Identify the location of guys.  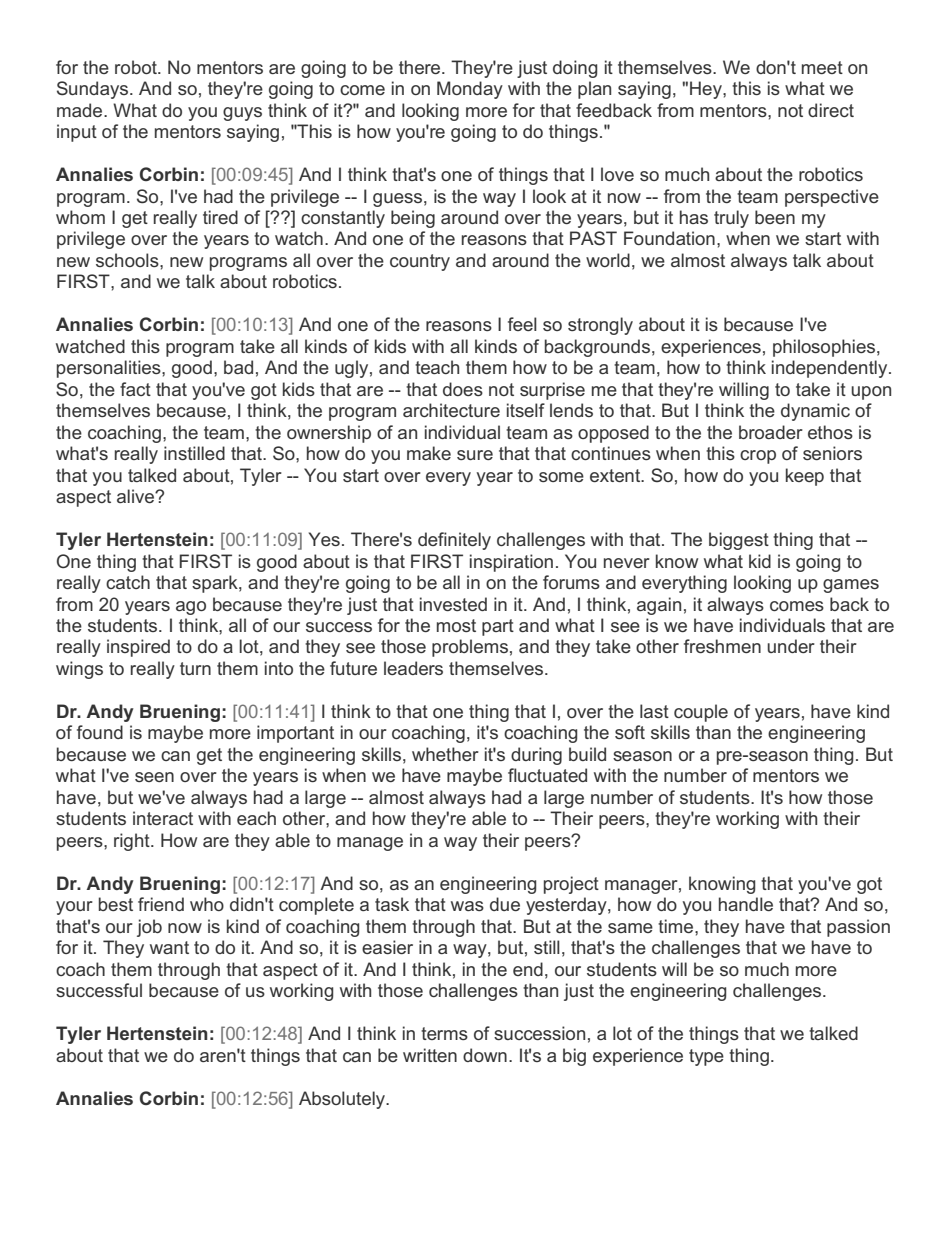
(242, 114).
